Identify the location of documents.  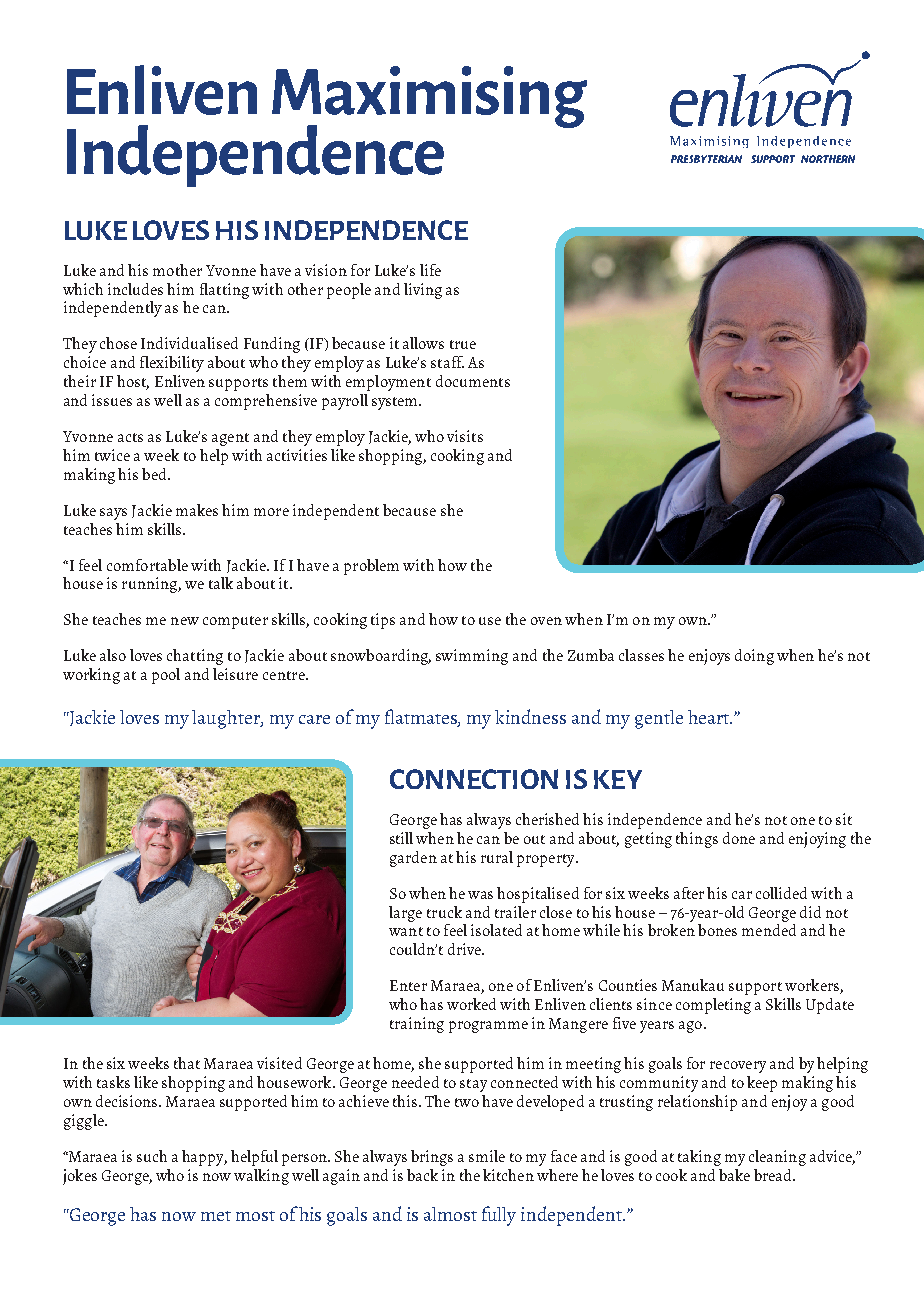
(473, 381).
